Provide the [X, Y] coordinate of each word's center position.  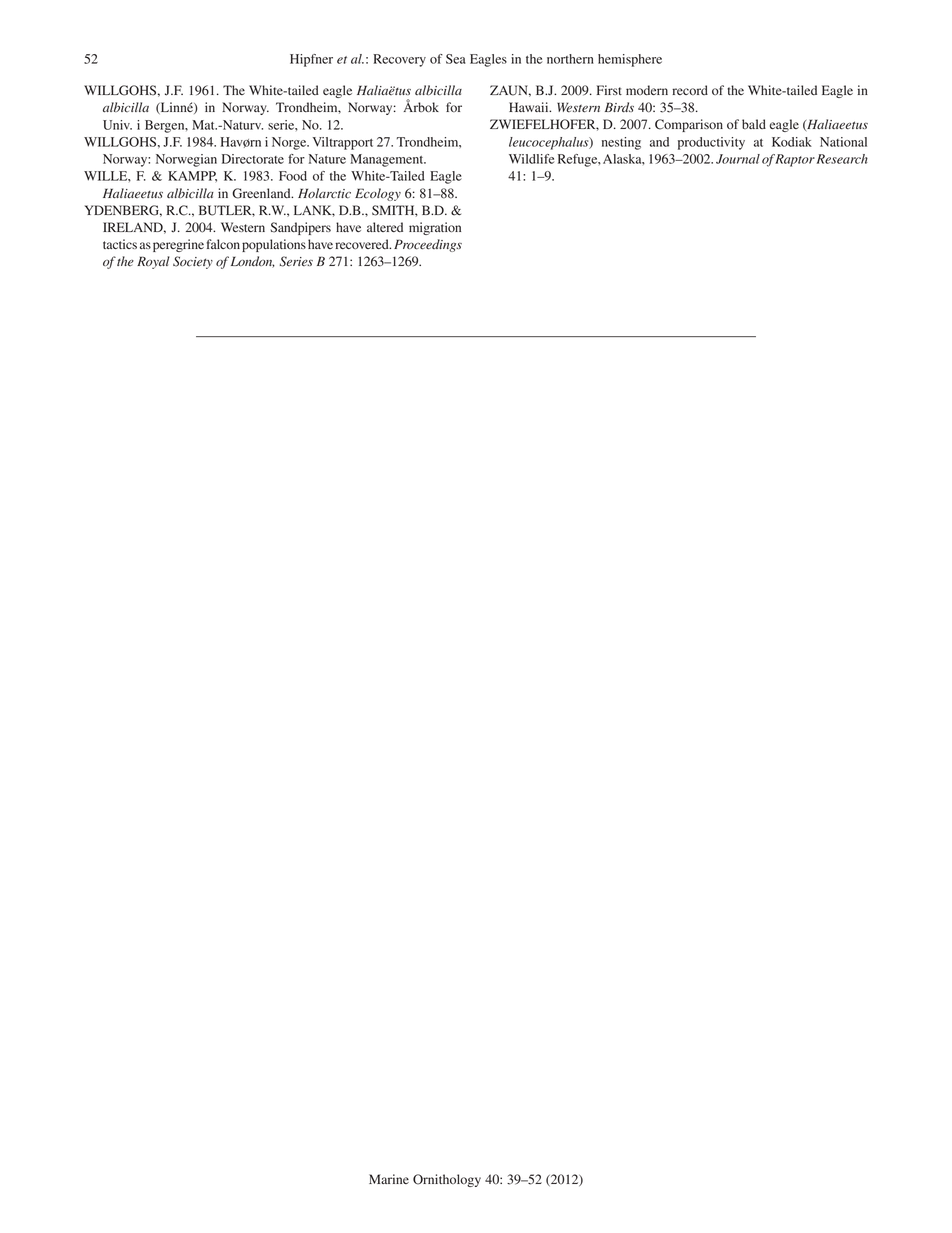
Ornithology [447, 1180]
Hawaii [530, 107]
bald [754, 124]
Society [193, 262]
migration [435, 228]
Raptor [795, 160]
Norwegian [186, 160]
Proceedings [428, 245]
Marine [389, 1179]
